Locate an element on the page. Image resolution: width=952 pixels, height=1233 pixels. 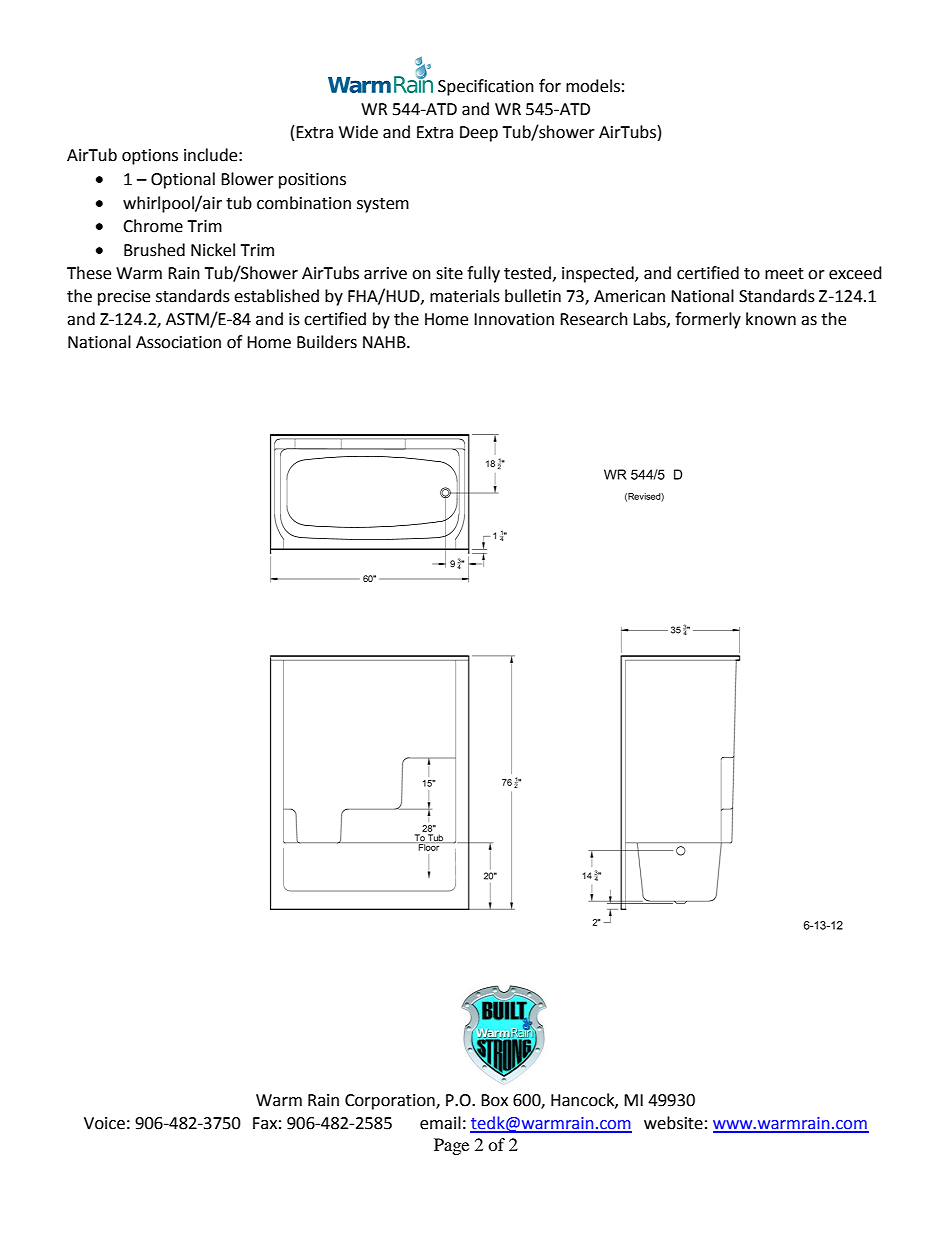
Box is located at coordinates (494, 1100).
